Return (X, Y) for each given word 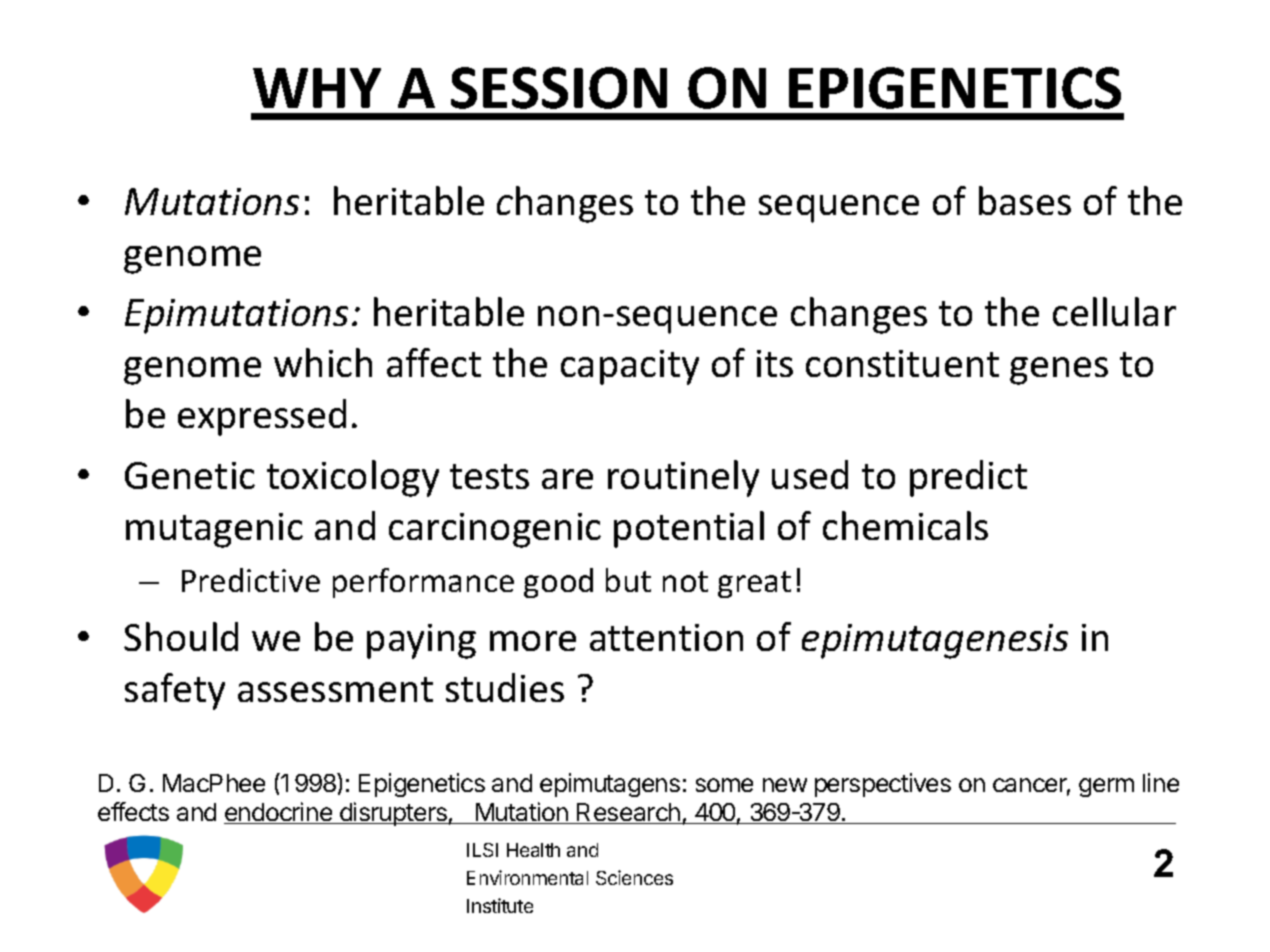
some (724, 785)
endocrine (279, 813)
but (628, 580)
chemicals (905, 525)
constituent (902, 363)
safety (175, 691)
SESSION (559, 88)
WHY (317, 88)
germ (1106, 787)
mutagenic (214, 530)
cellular (1114, 311)
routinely (683, 478)
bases (1025, 200)
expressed (262, 417)
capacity (630, 367)
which (323, 362)
